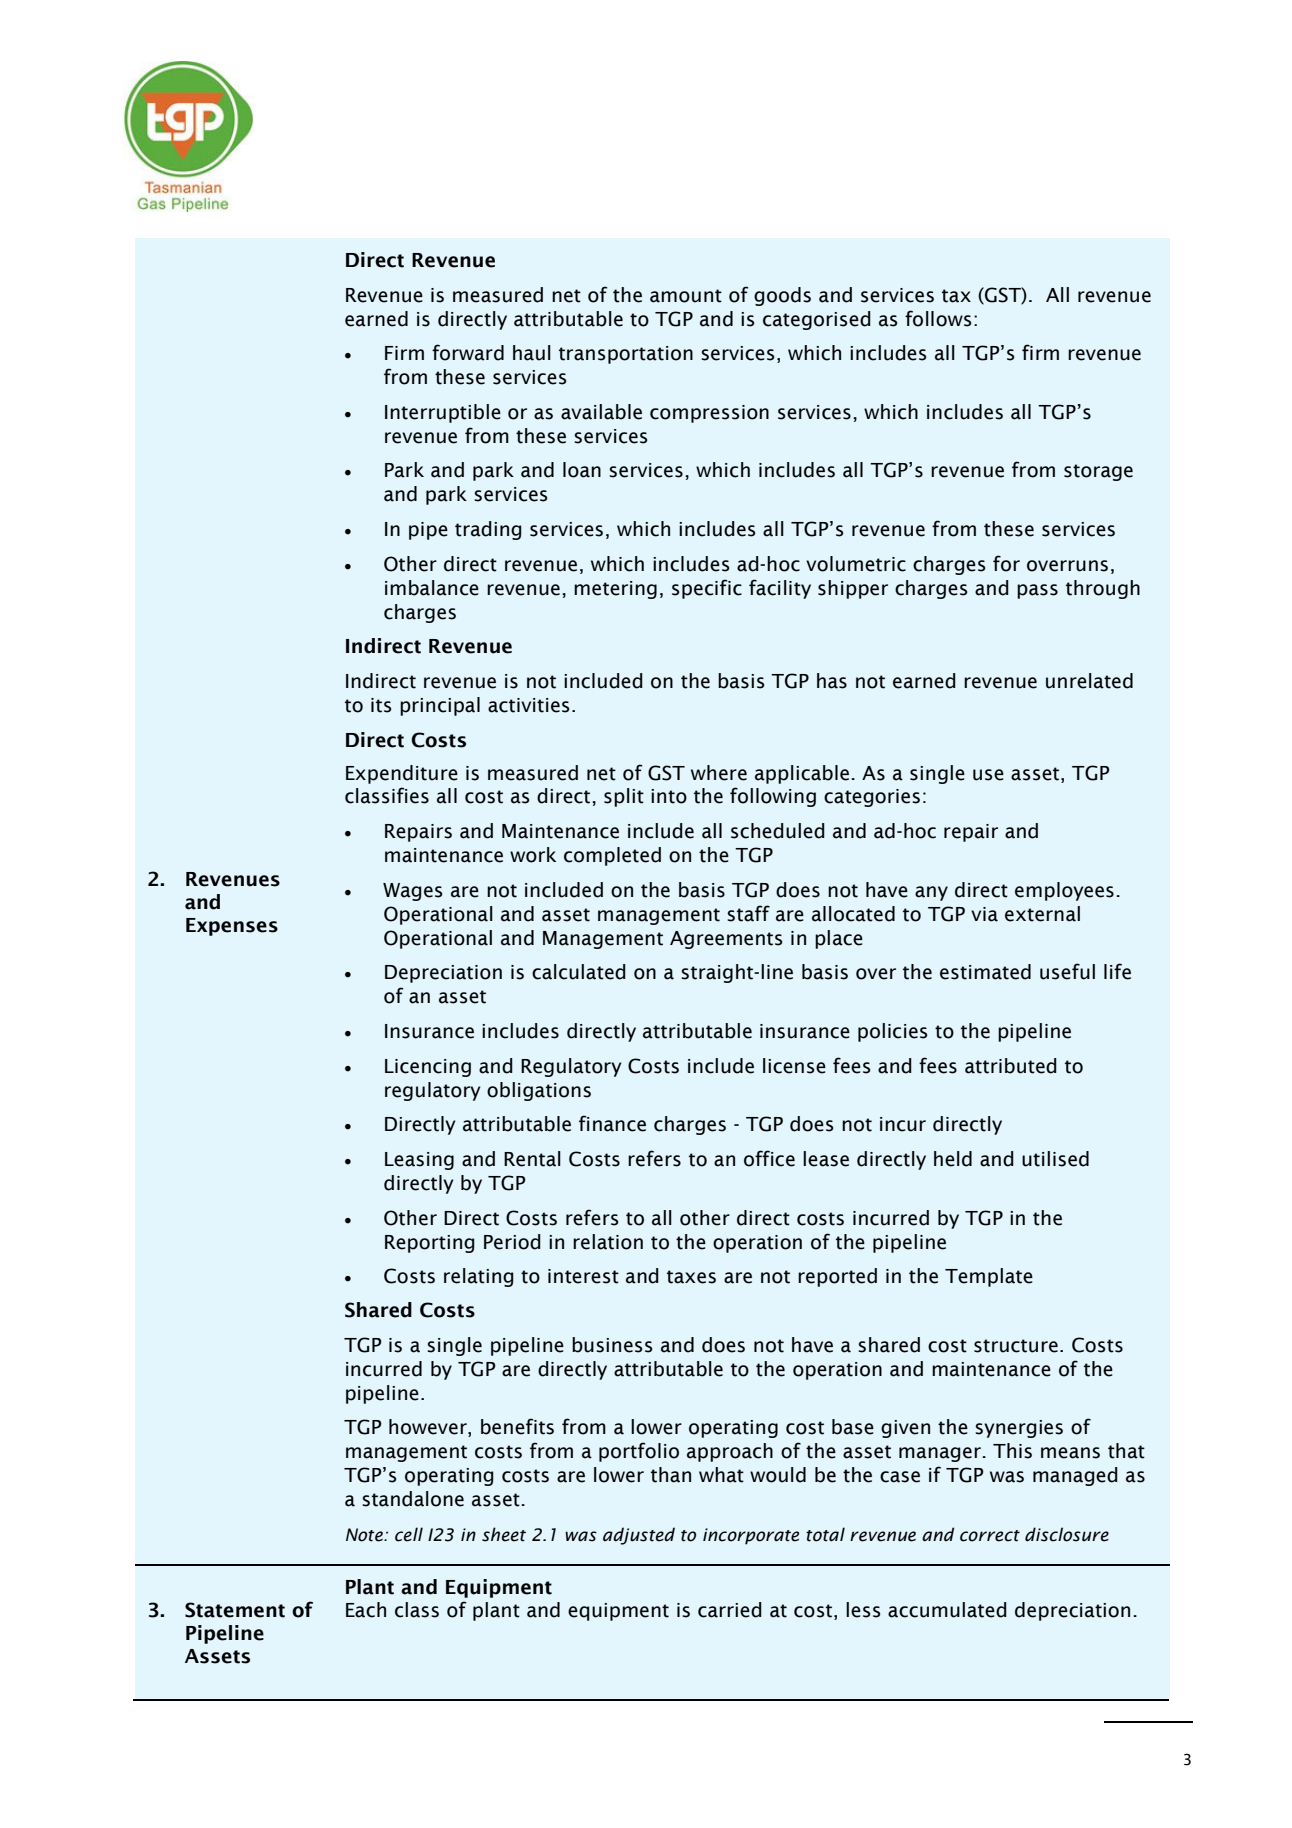  I want to click on Wages, so click(412, 892).
